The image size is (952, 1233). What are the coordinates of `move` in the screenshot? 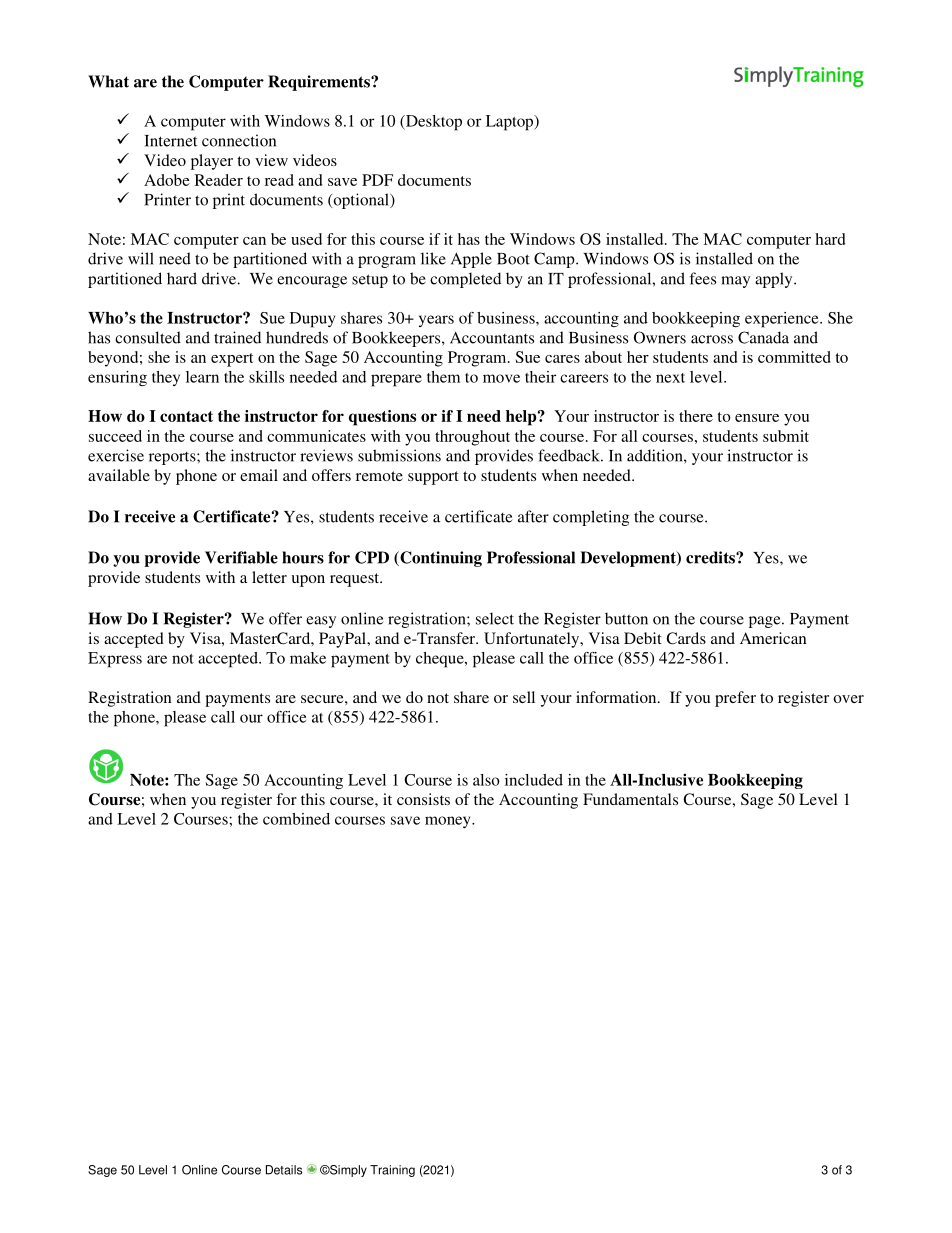 It's located at (501, 378).
